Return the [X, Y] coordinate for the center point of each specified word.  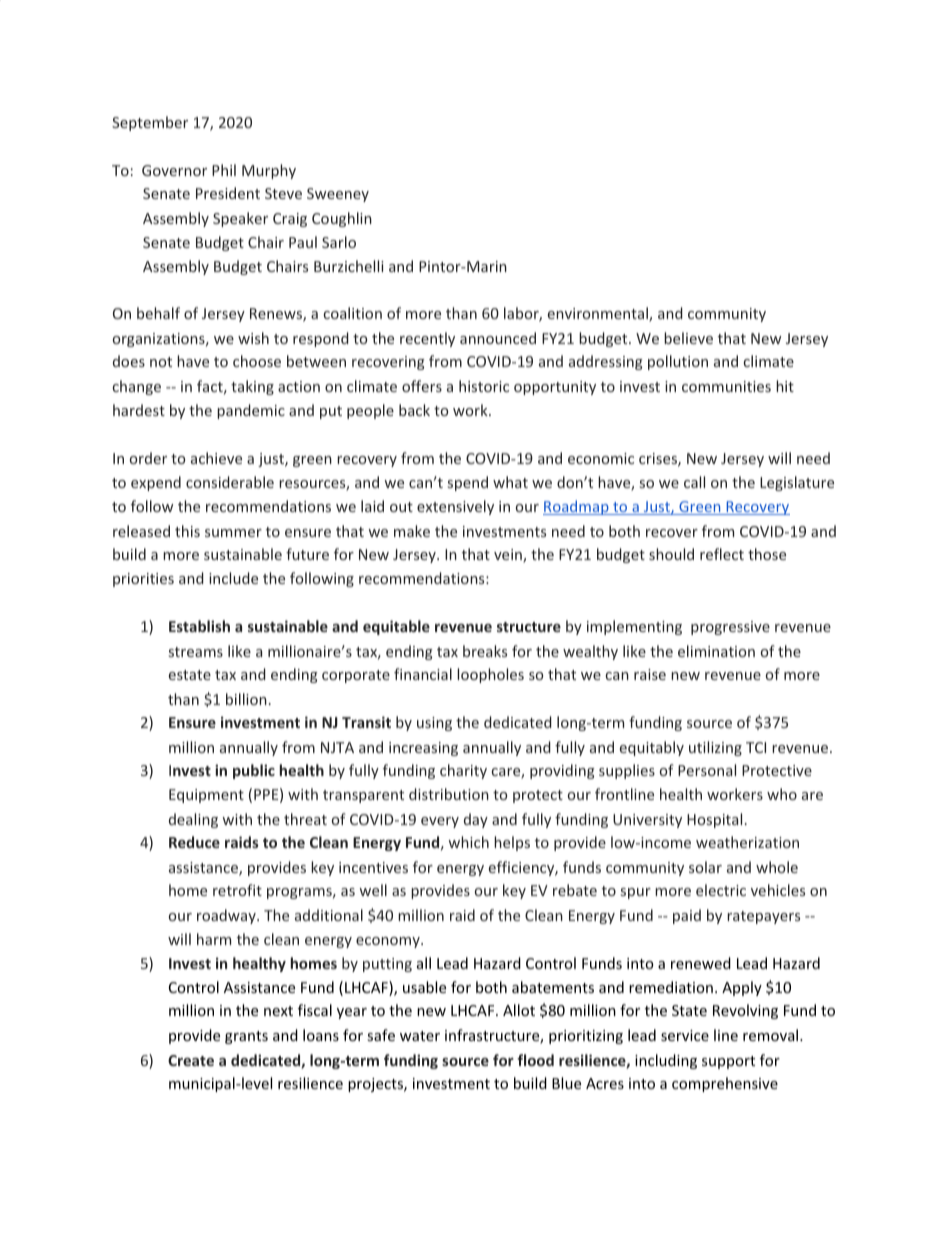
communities [726, 386]
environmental [599, 314]
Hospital [714, 820]
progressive [730, 628]
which [468, 842]
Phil [224, 170]
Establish [199, 626]
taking [252, 387]
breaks [485, 651]
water [420, 1036]
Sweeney [338, 195]
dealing [193, 820]
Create [191, 1060]
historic [484, 386]
